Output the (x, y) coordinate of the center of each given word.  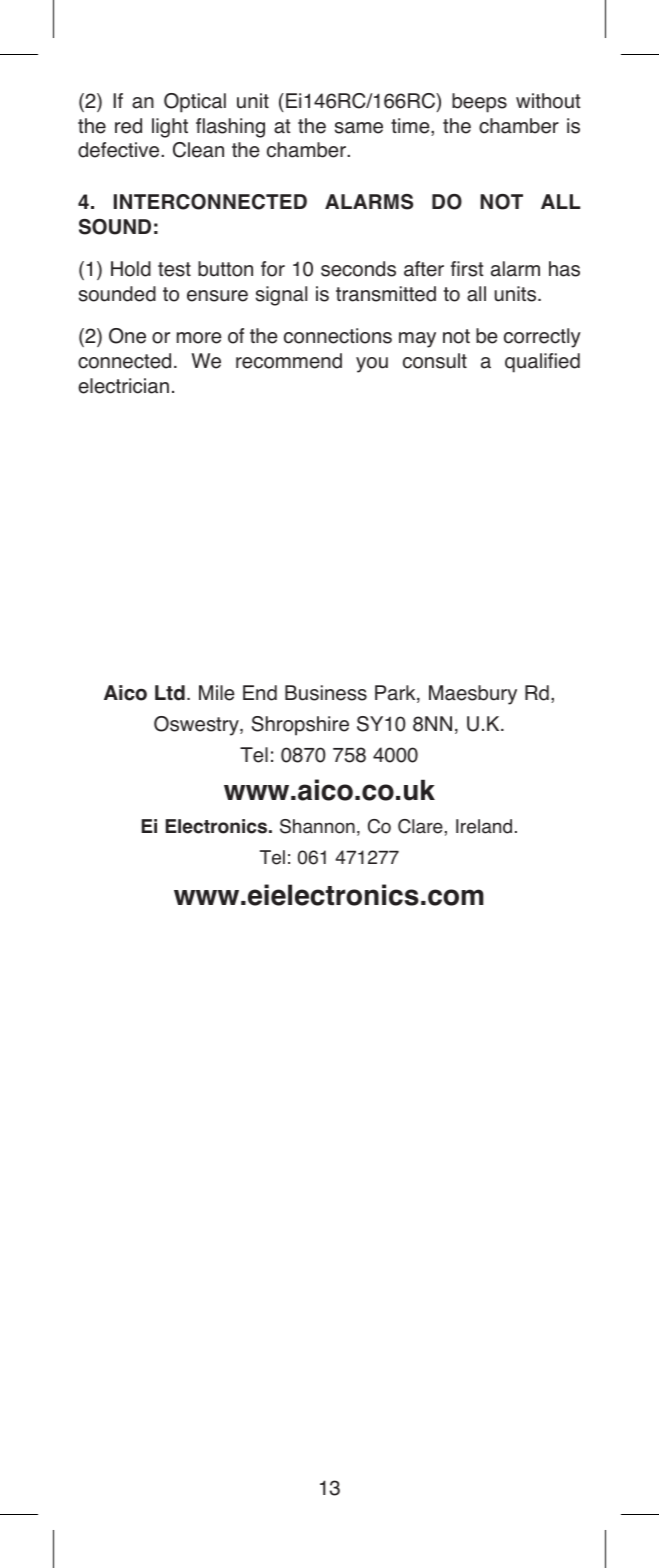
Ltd (170, 693)
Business (326, 693)
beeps (479, 103)
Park (396, 694)
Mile (217, 693)
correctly (542, 338)
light (170, 128)
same (359, 128)
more (199, 338)
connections (338, 336)
